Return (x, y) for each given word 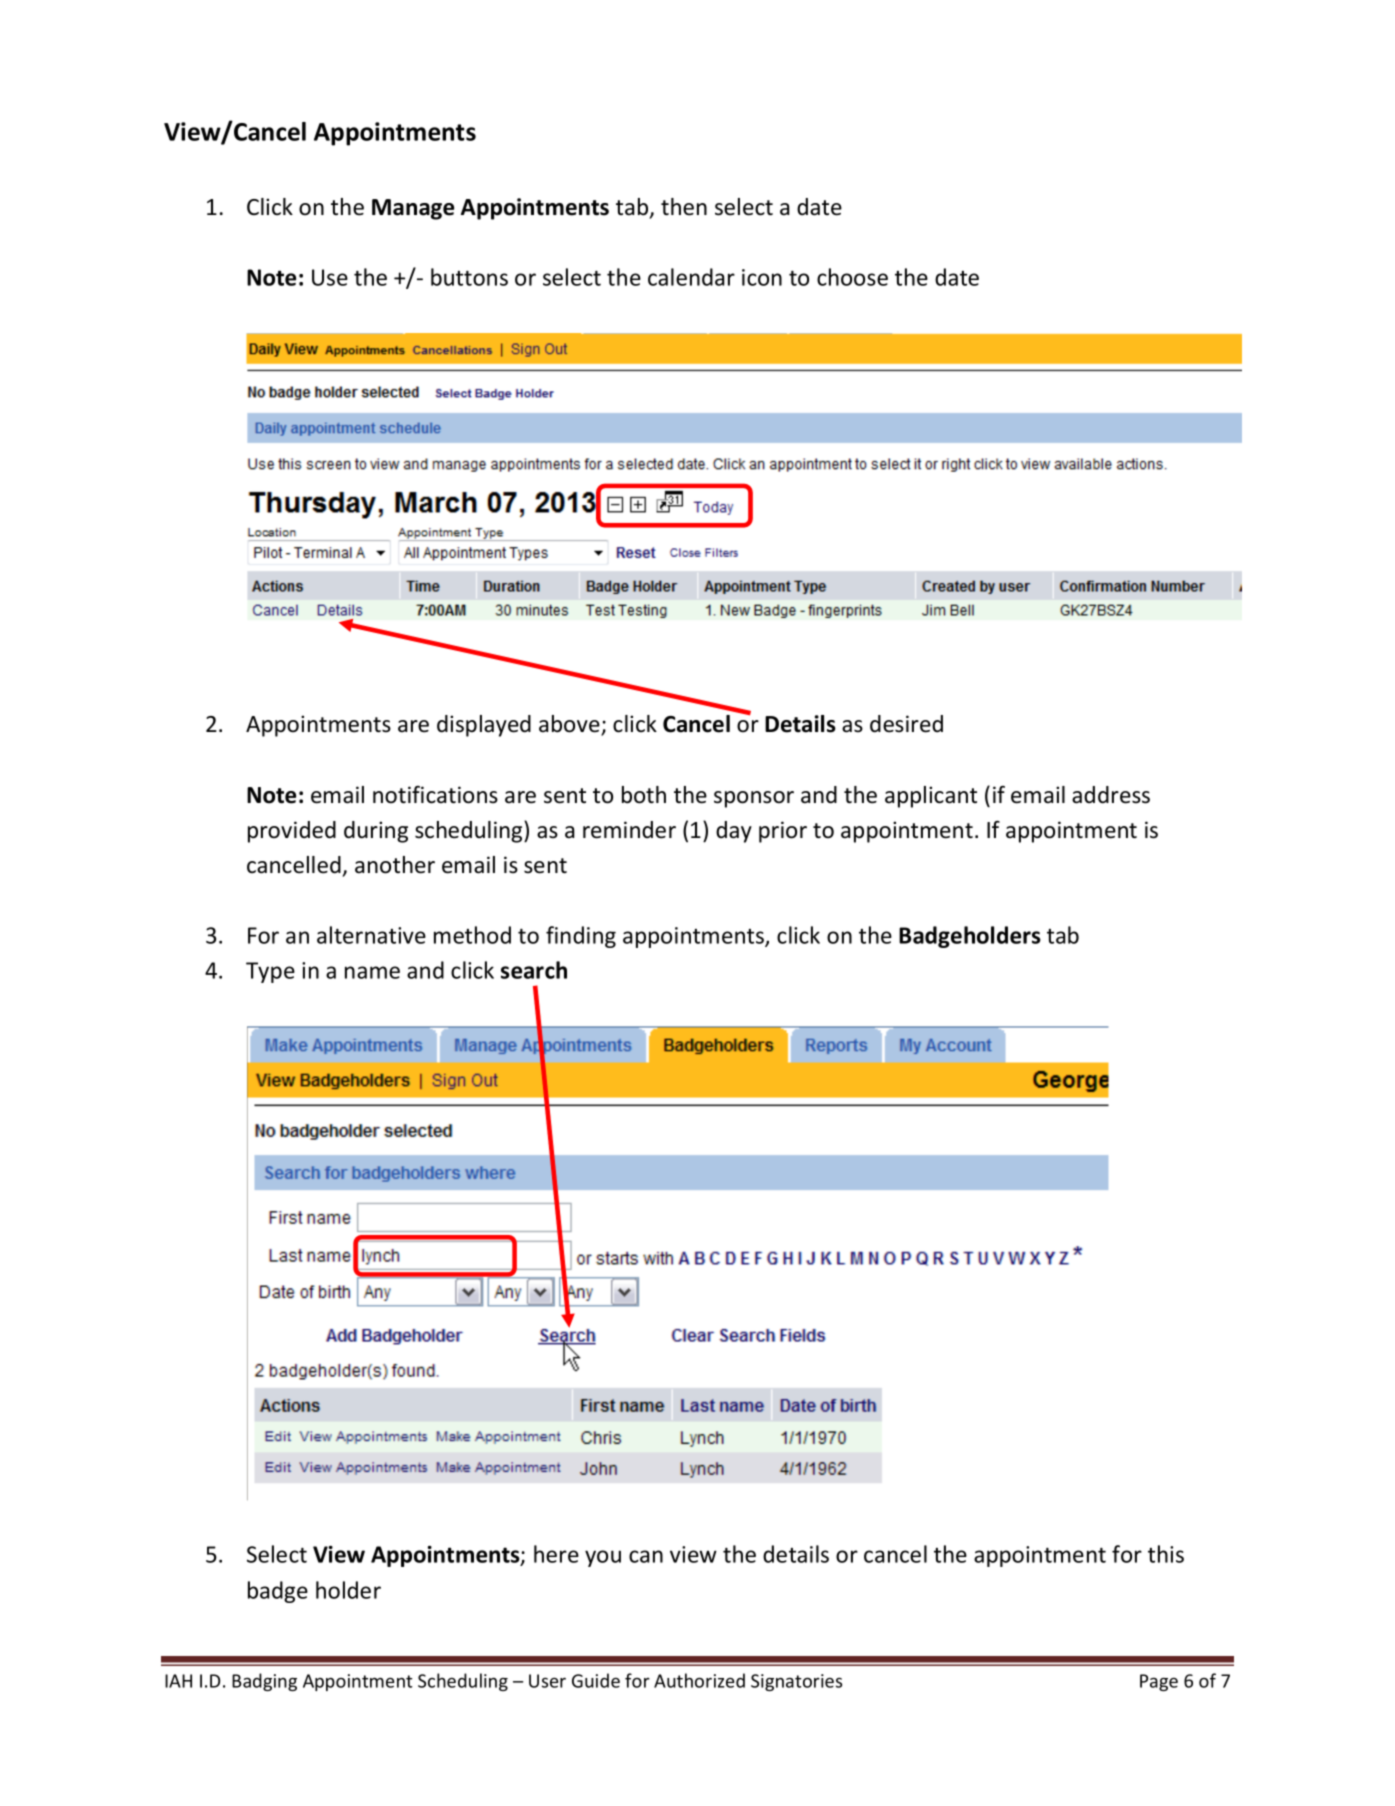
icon (762, 277)
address (1111, 795)
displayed (484, 726)
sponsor (754, 799)
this (1166, 1554)
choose (852, 277)
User (547, 1681)
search (534, 970)
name (372, 972)
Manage (413, 209)
